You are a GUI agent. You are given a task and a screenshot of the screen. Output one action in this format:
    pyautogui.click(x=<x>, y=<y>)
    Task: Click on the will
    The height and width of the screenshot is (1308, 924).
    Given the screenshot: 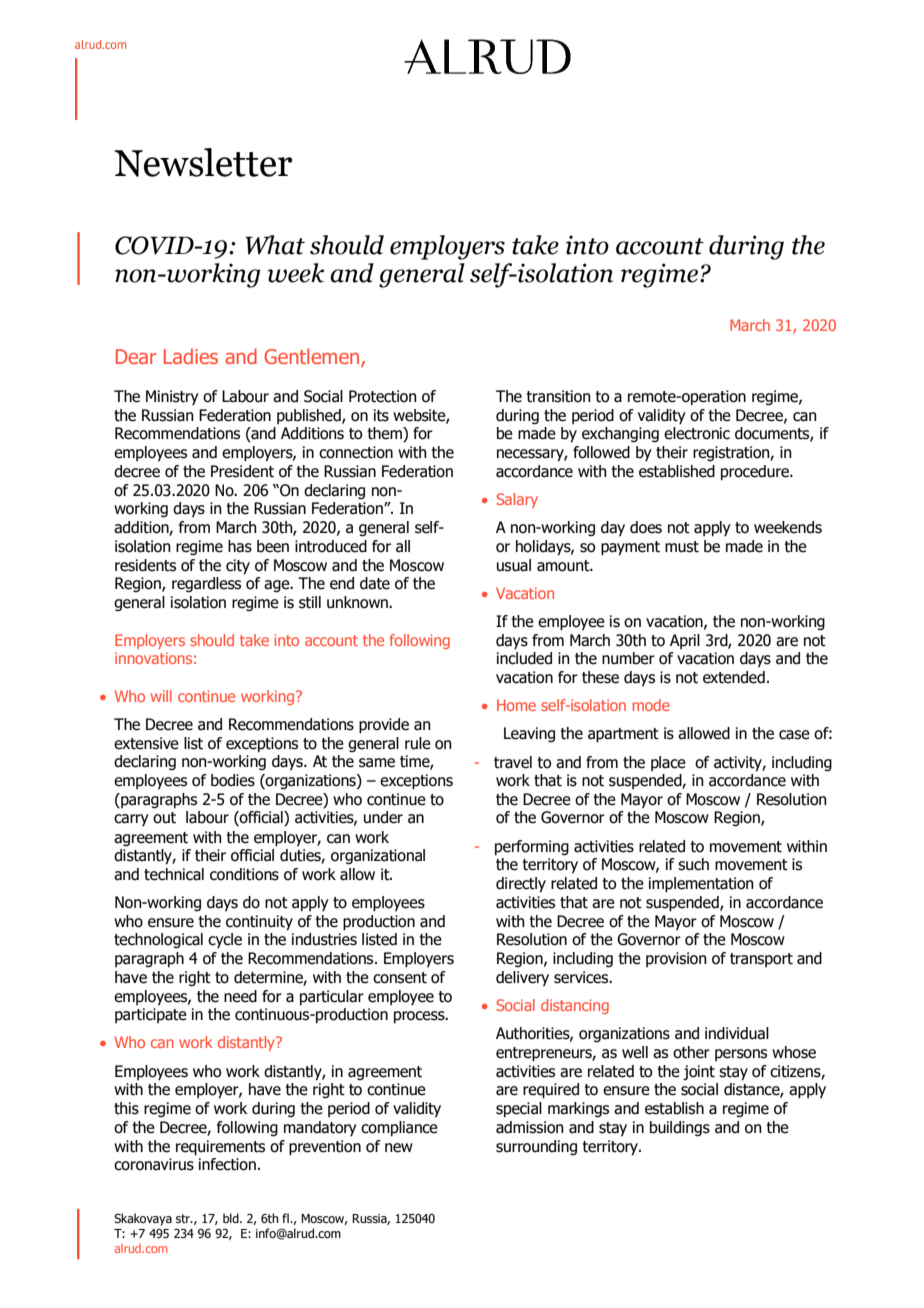 What is the action you would take?
    pyautogui.click(x=161, y=696)
